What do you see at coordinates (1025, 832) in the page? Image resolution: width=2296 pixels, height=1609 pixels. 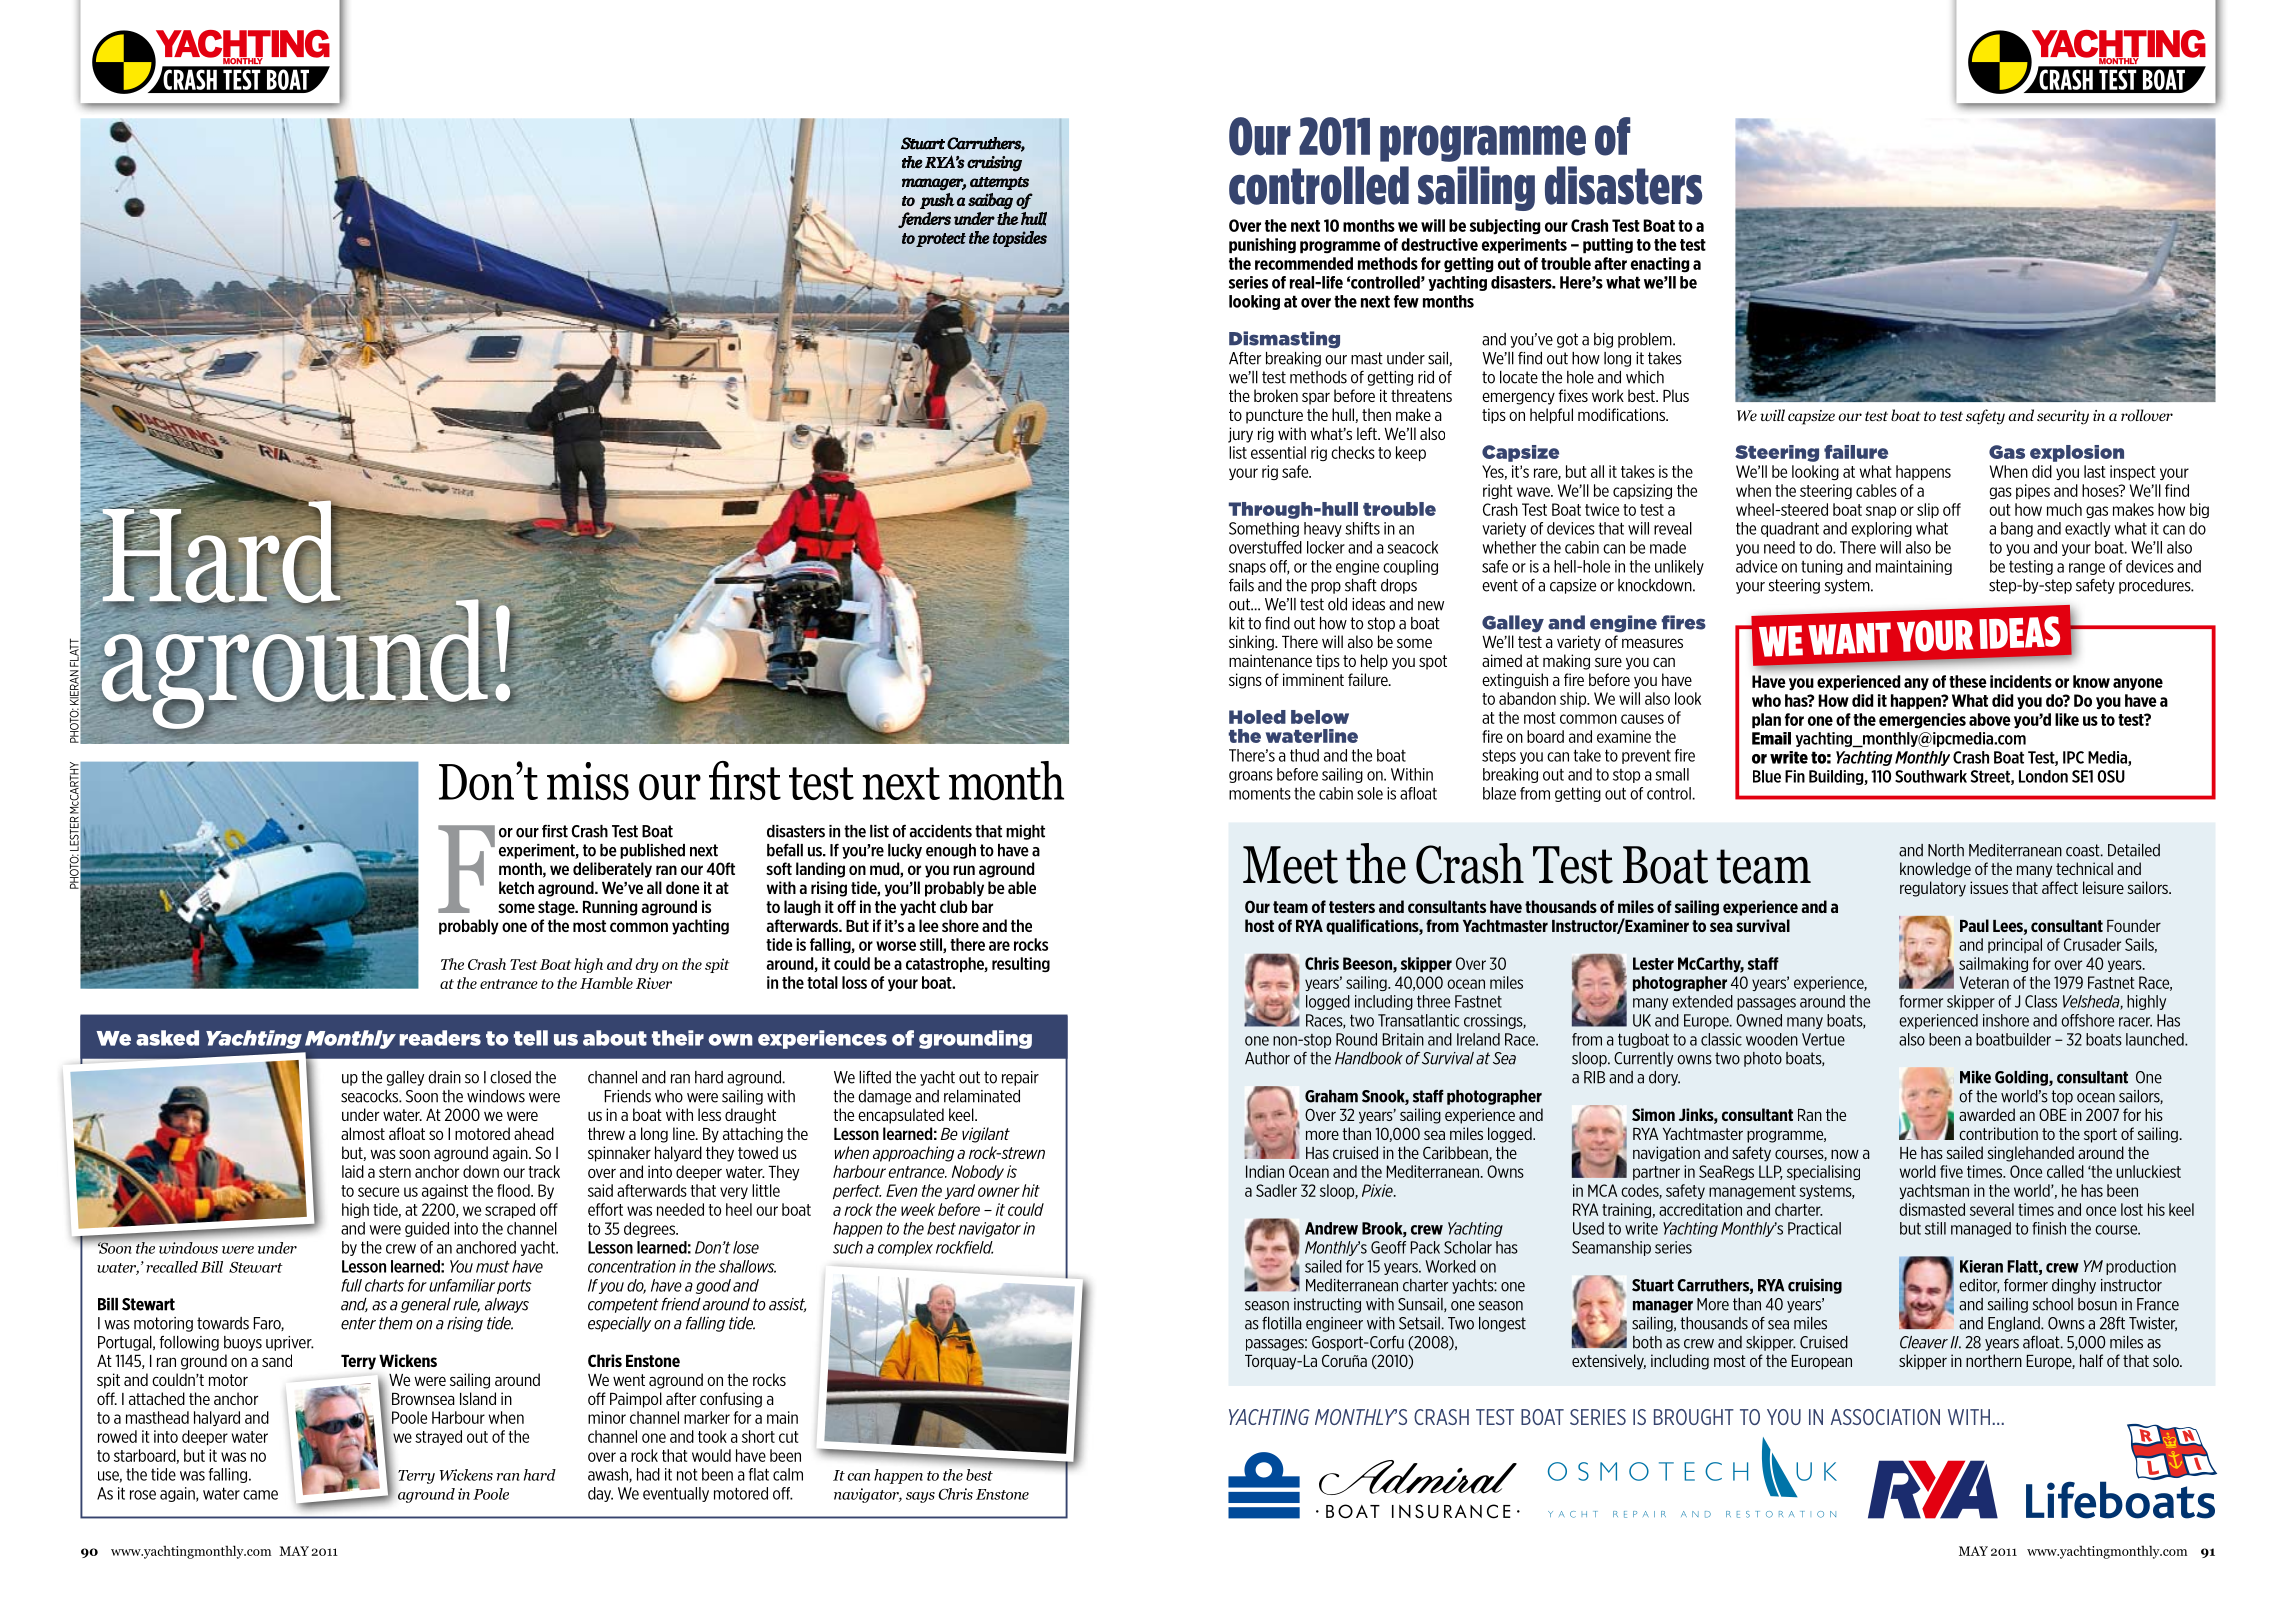 I see `might` at bounding box center [1025, 832].
